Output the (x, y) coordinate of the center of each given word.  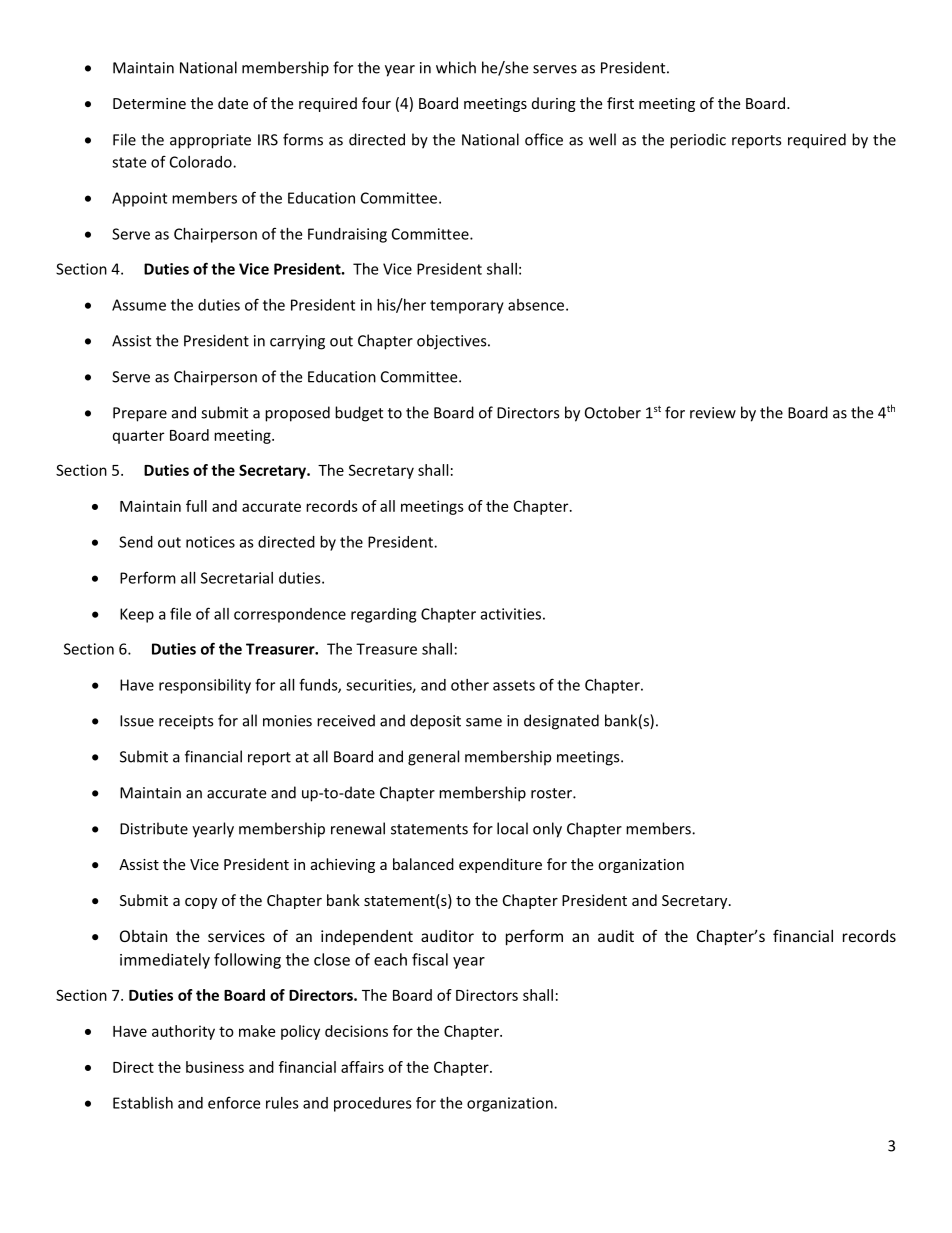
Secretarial (237, 578)
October (613, 412)
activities (511, 614)
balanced (423, 864)
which (456, 67)
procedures (373, 1104)
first (620, 103)
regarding (383, 615)
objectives (453, 342)
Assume (139, 305)
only (547, 830)
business (215, 1067)
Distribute (154, 828)
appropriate (210, 141)
